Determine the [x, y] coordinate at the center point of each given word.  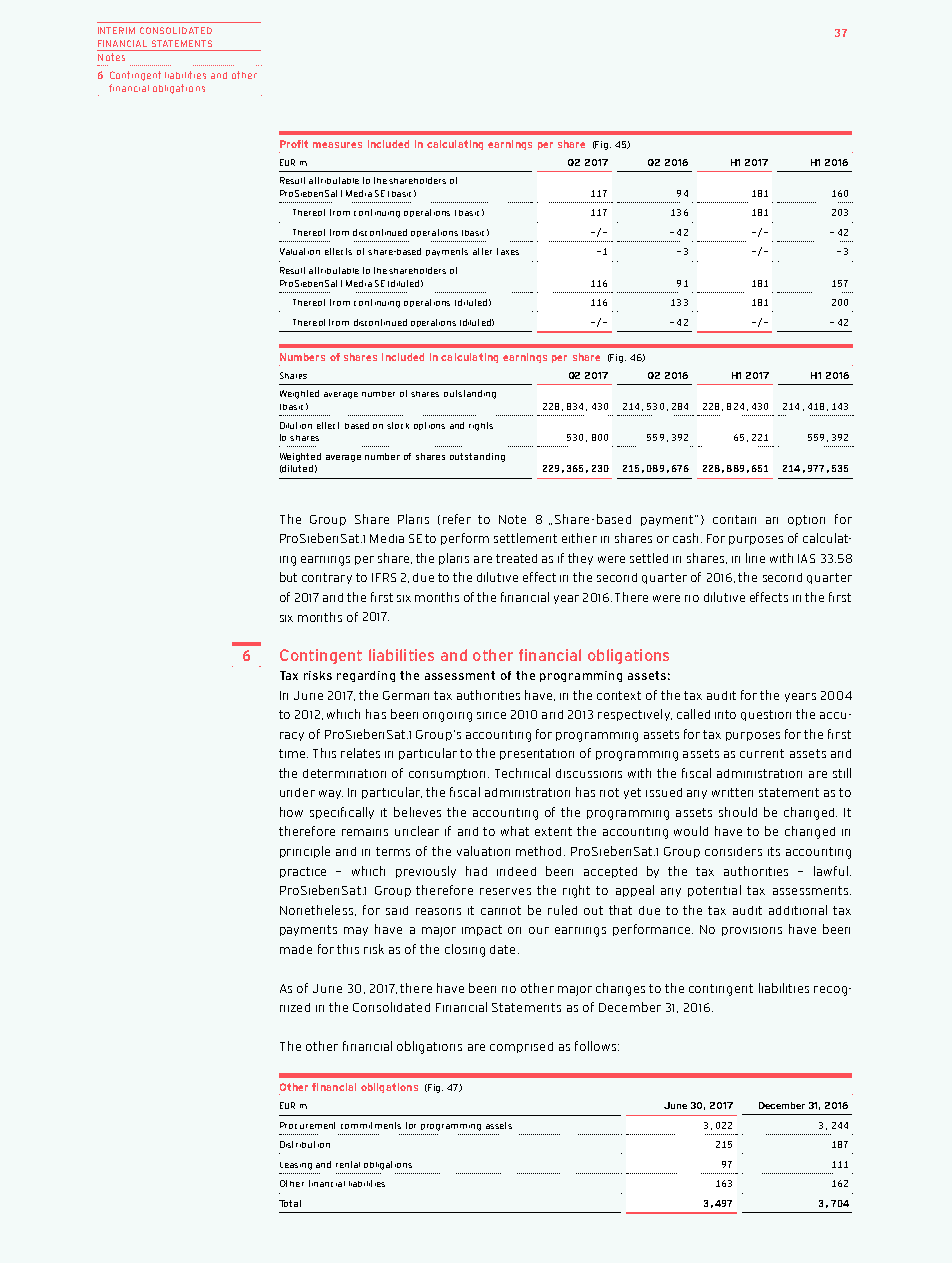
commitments [371, 1125]
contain [734, 519]
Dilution [296, 425]
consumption [449, 774]
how [291, 812]
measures [337, 145]
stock [398, 425]
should [738, 812]
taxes [508, 251]
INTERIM [116, 30]
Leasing [296, 1166]
